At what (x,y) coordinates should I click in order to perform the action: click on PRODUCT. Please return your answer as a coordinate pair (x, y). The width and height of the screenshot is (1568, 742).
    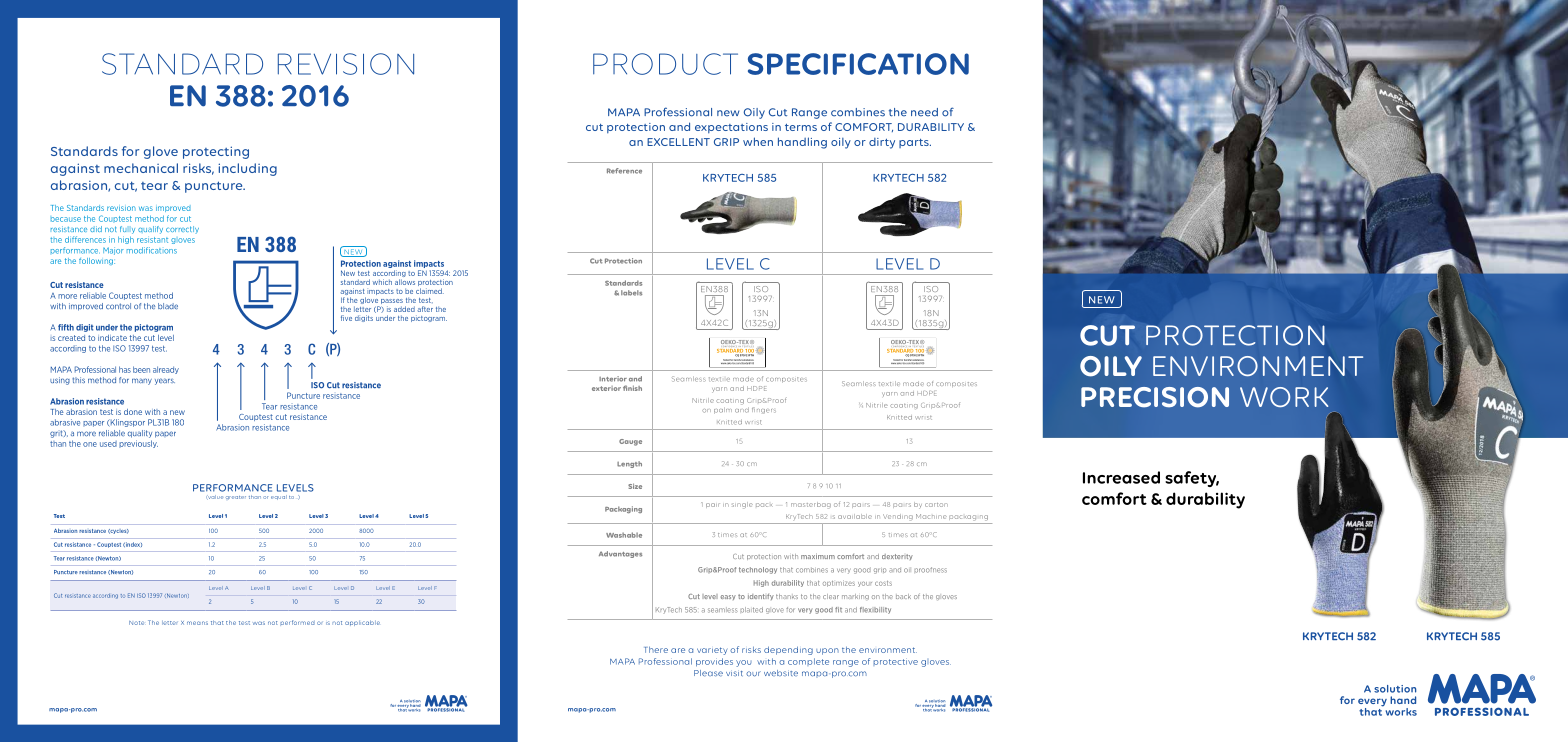
    Looking at the image, I should click on (665, 64).
